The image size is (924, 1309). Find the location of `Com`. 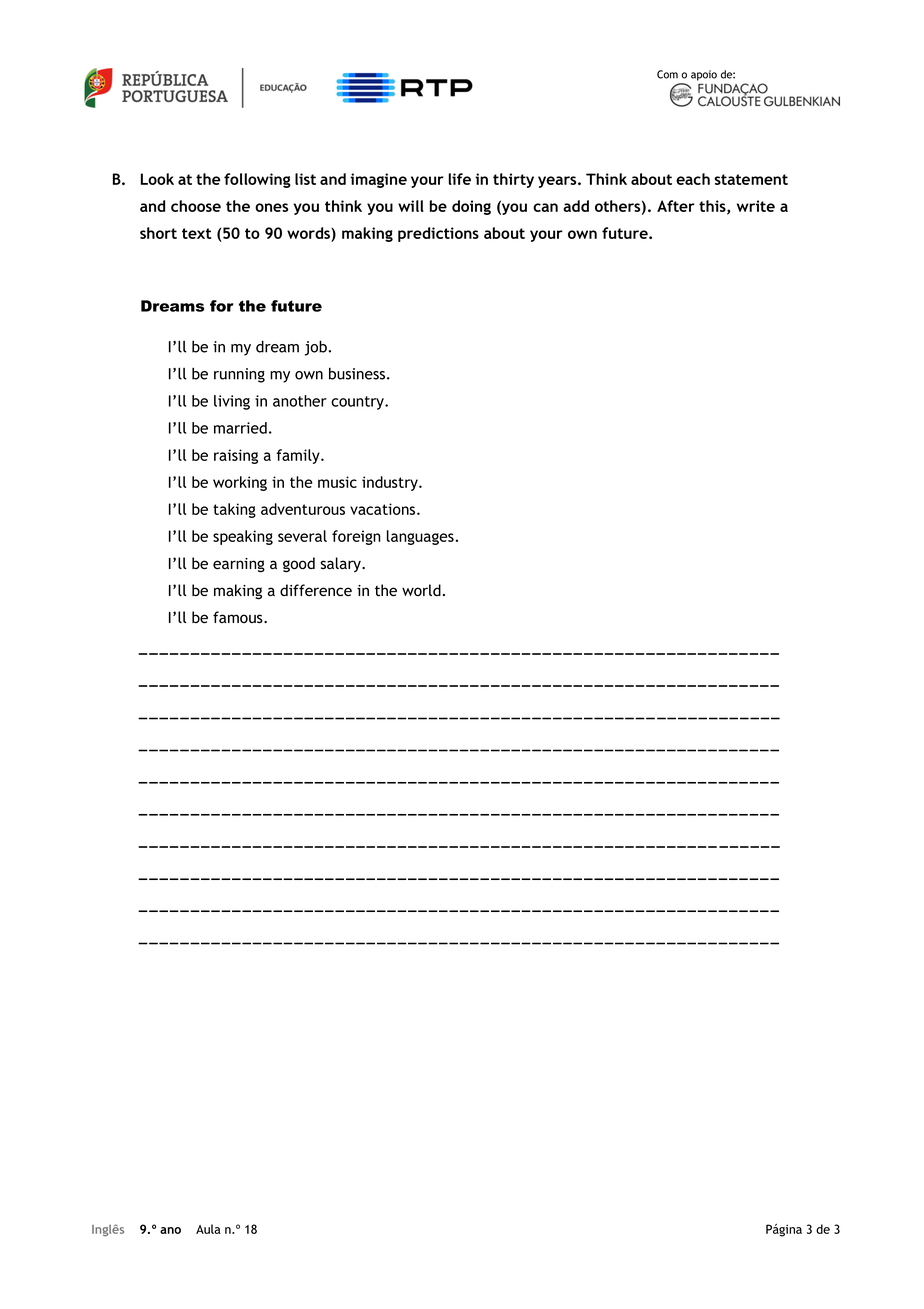

Com is located at coordinates (667, 74).
